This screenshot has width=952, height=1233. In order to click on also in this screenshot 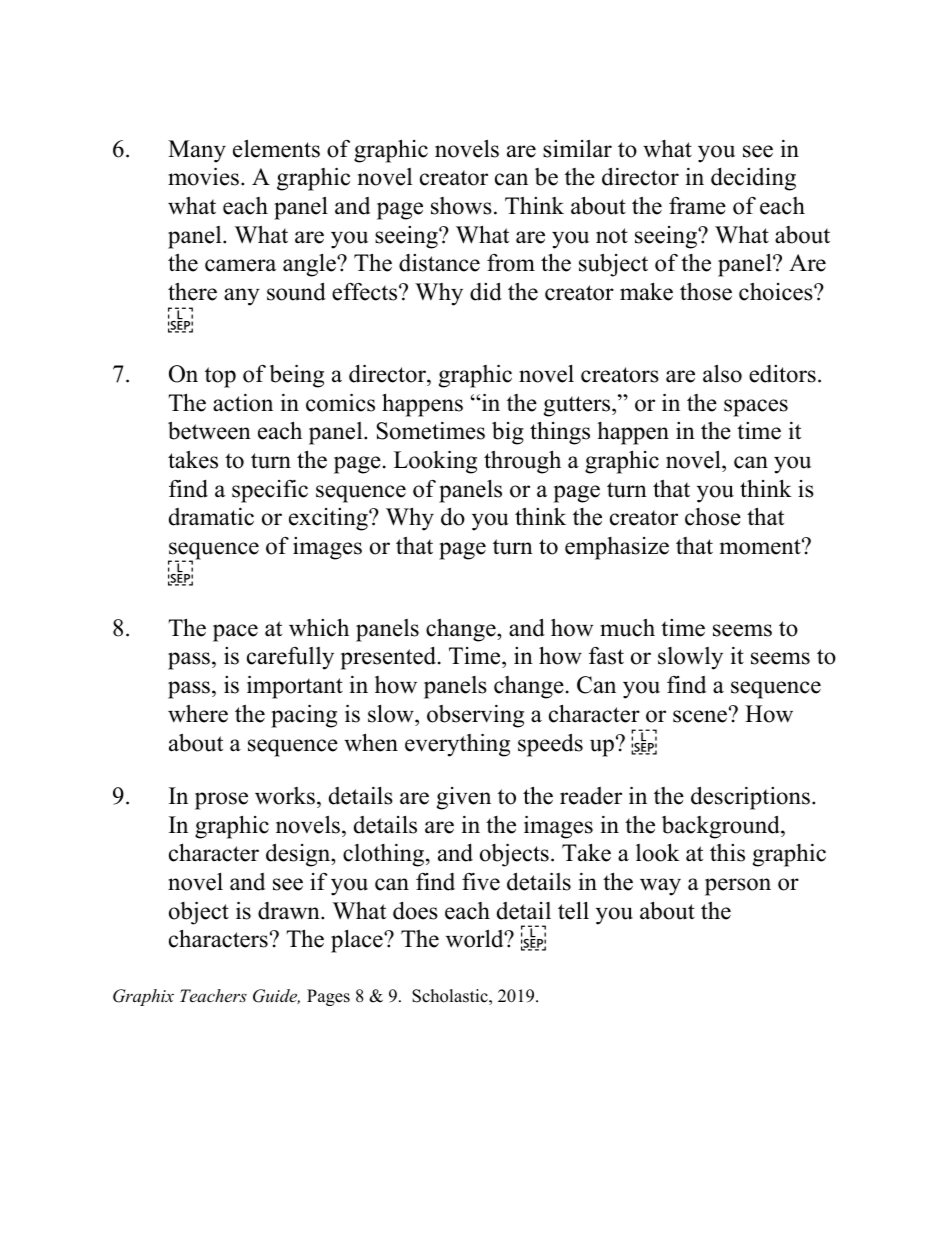, I will do `click(722, 373)`.
